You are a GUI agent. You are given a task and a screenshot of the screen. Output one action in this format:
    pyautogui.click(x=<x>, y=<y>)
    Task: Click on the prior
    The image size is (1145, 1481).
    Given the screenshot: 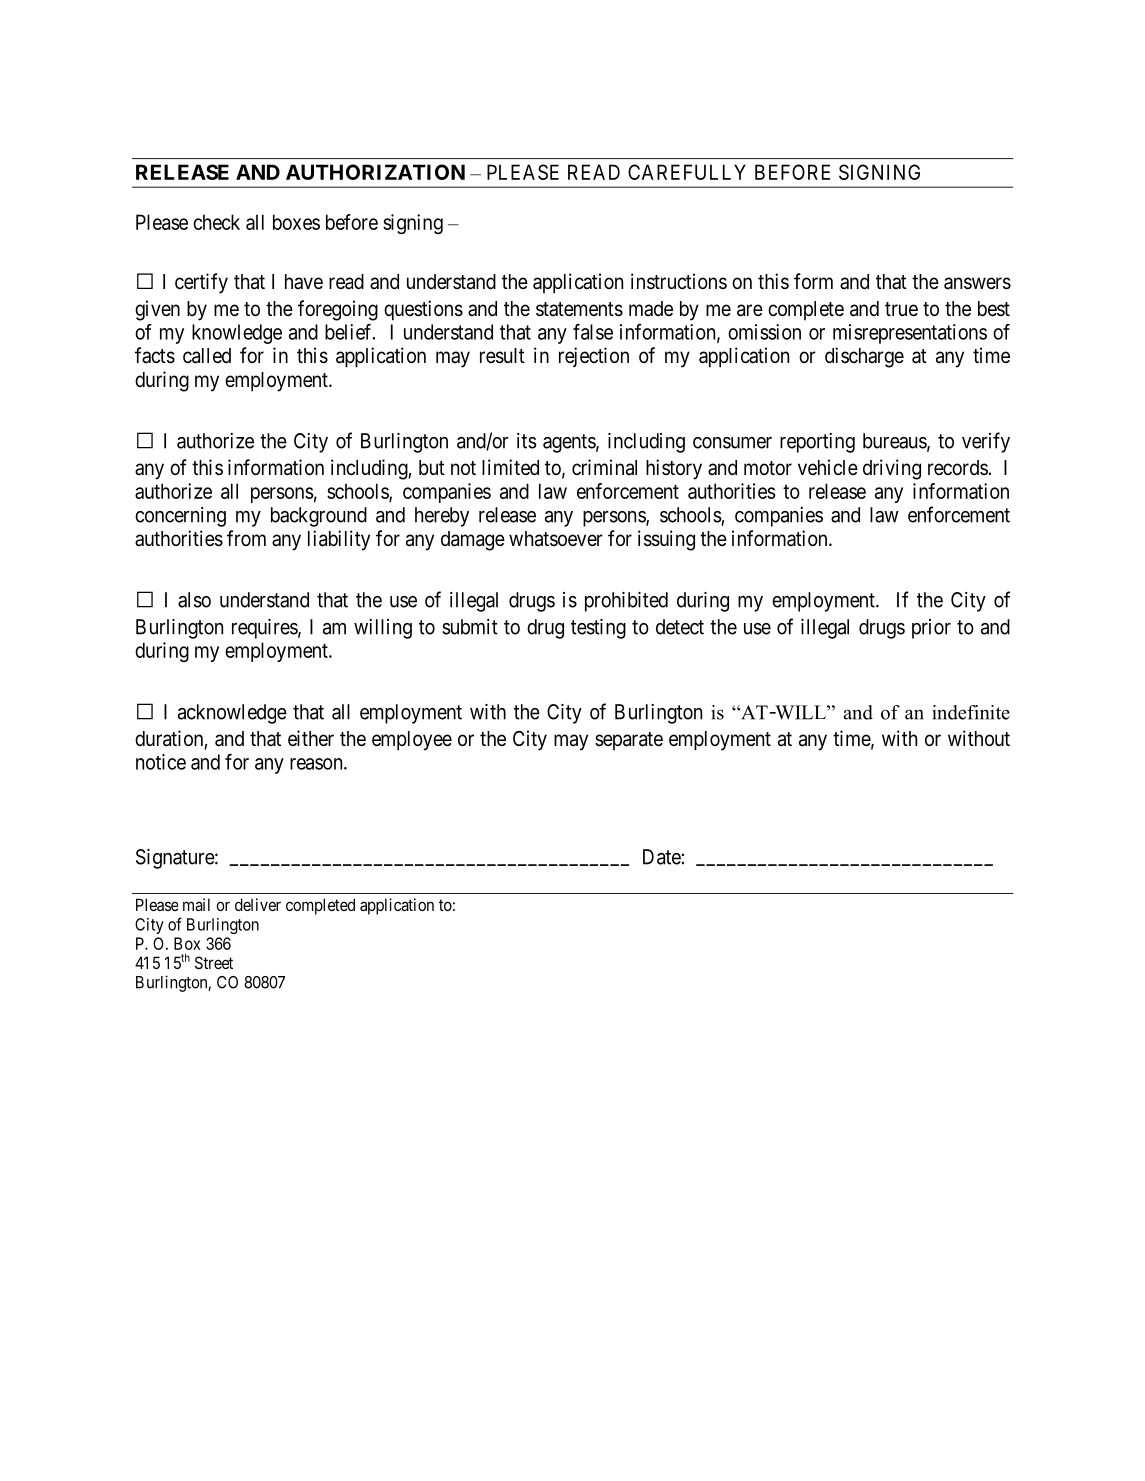 What is the action you would take?
    pyautogui.click(x=931, y=629)
